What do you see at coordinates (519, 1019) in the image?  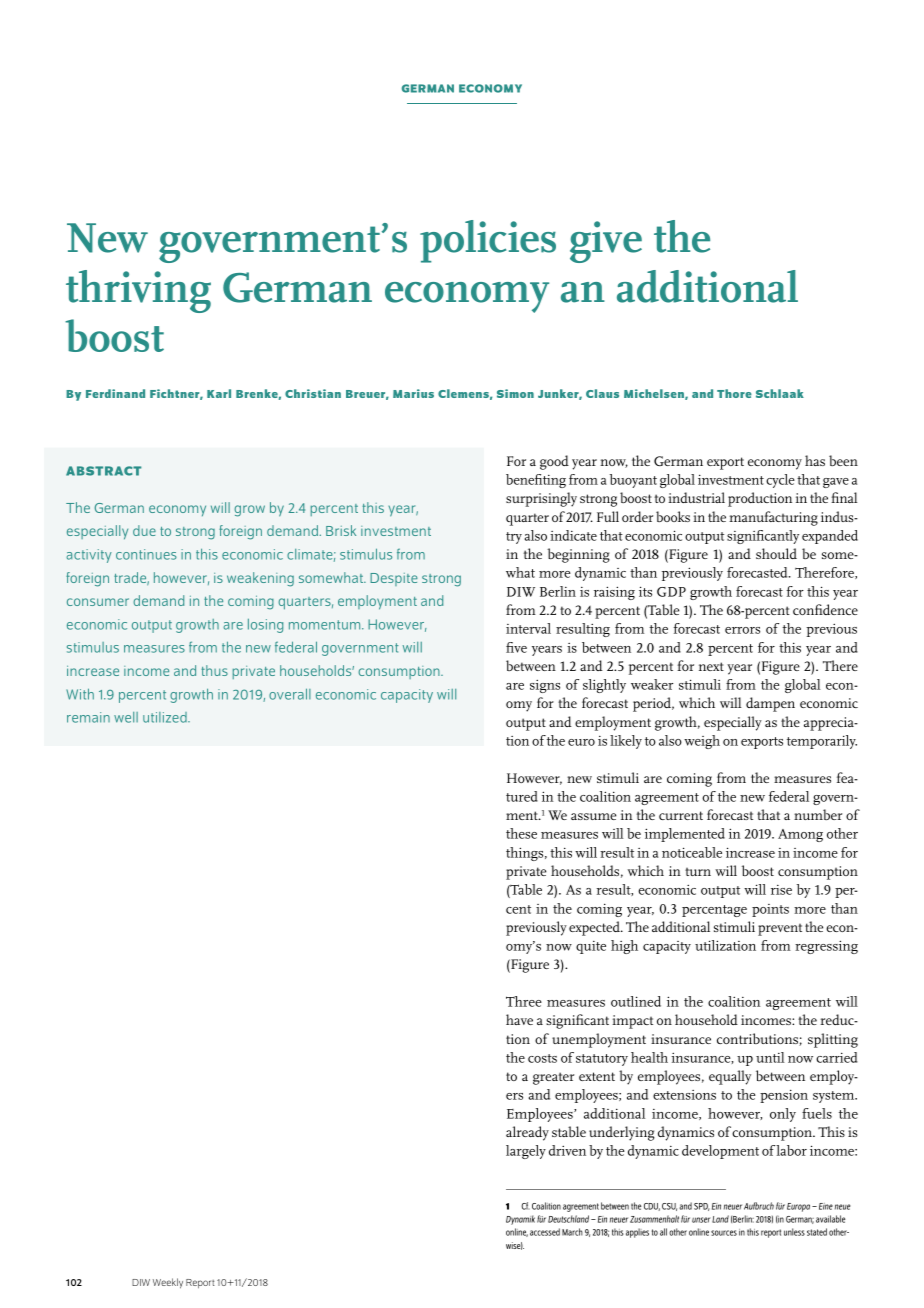 I see `have` at bounding box center [519, 1019].
